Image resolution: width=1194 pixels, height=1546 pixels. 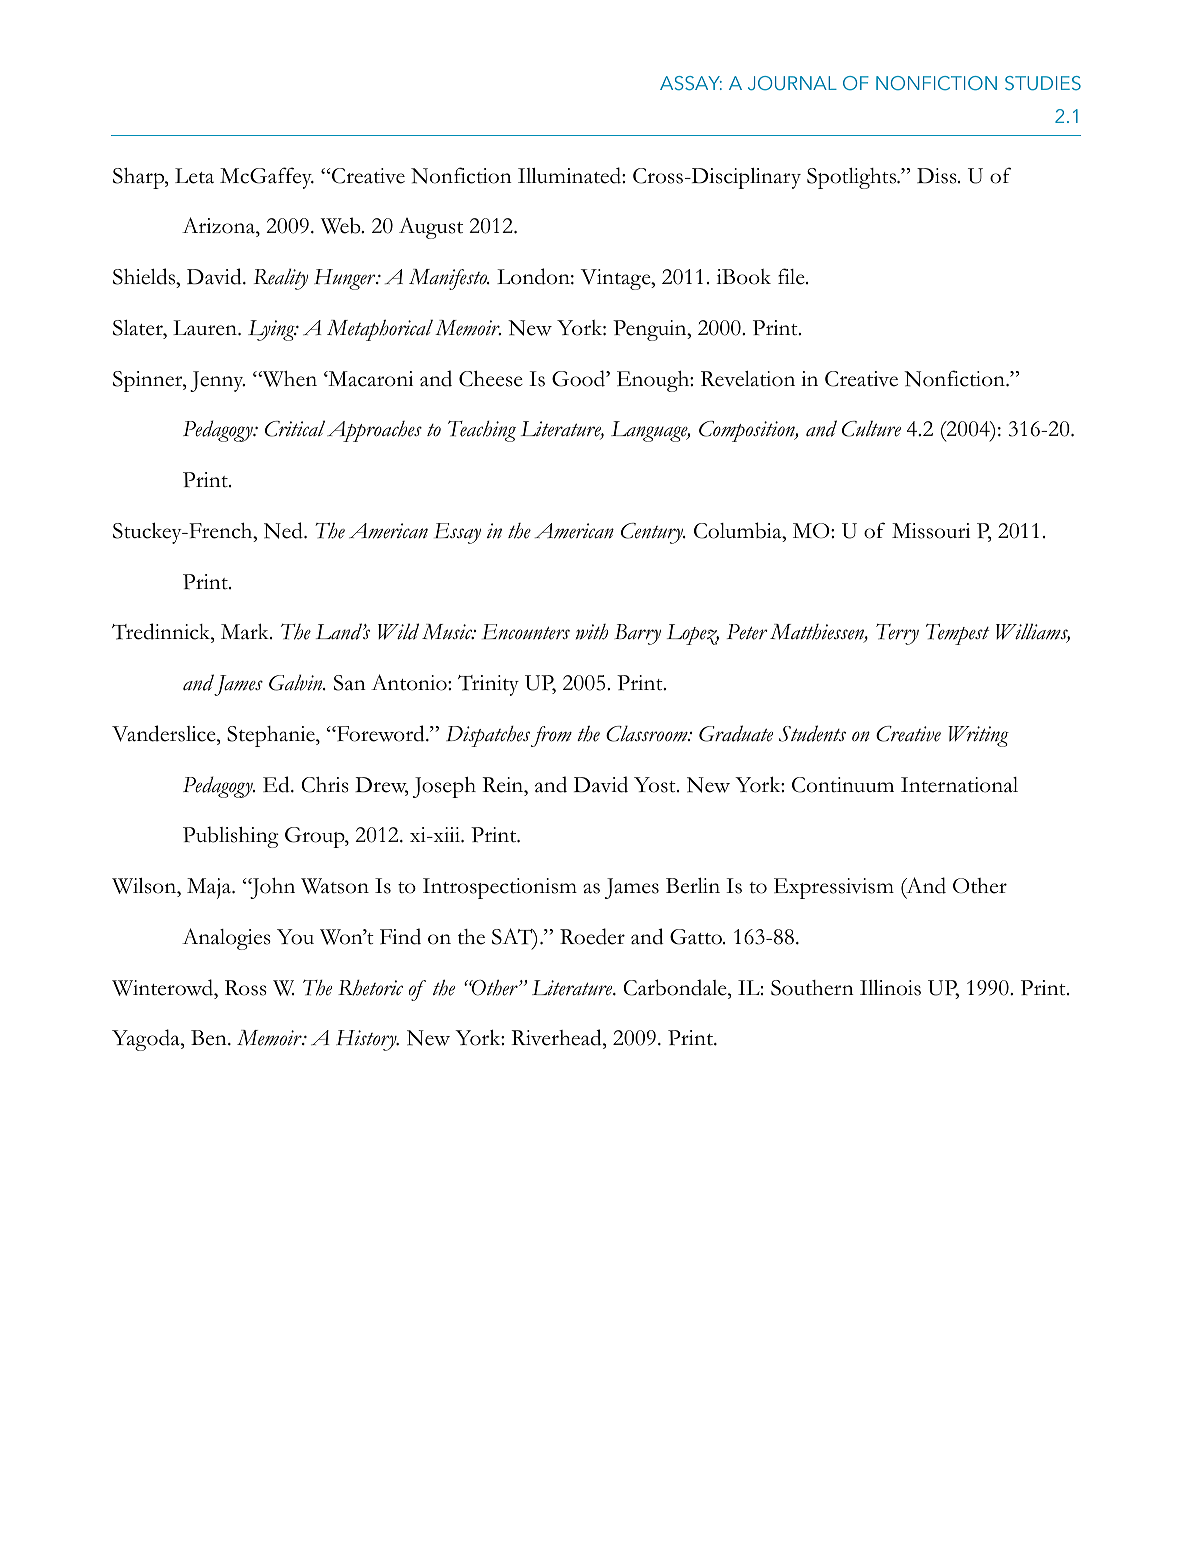 I want to click on Critical, so click(x=295, y=428).
